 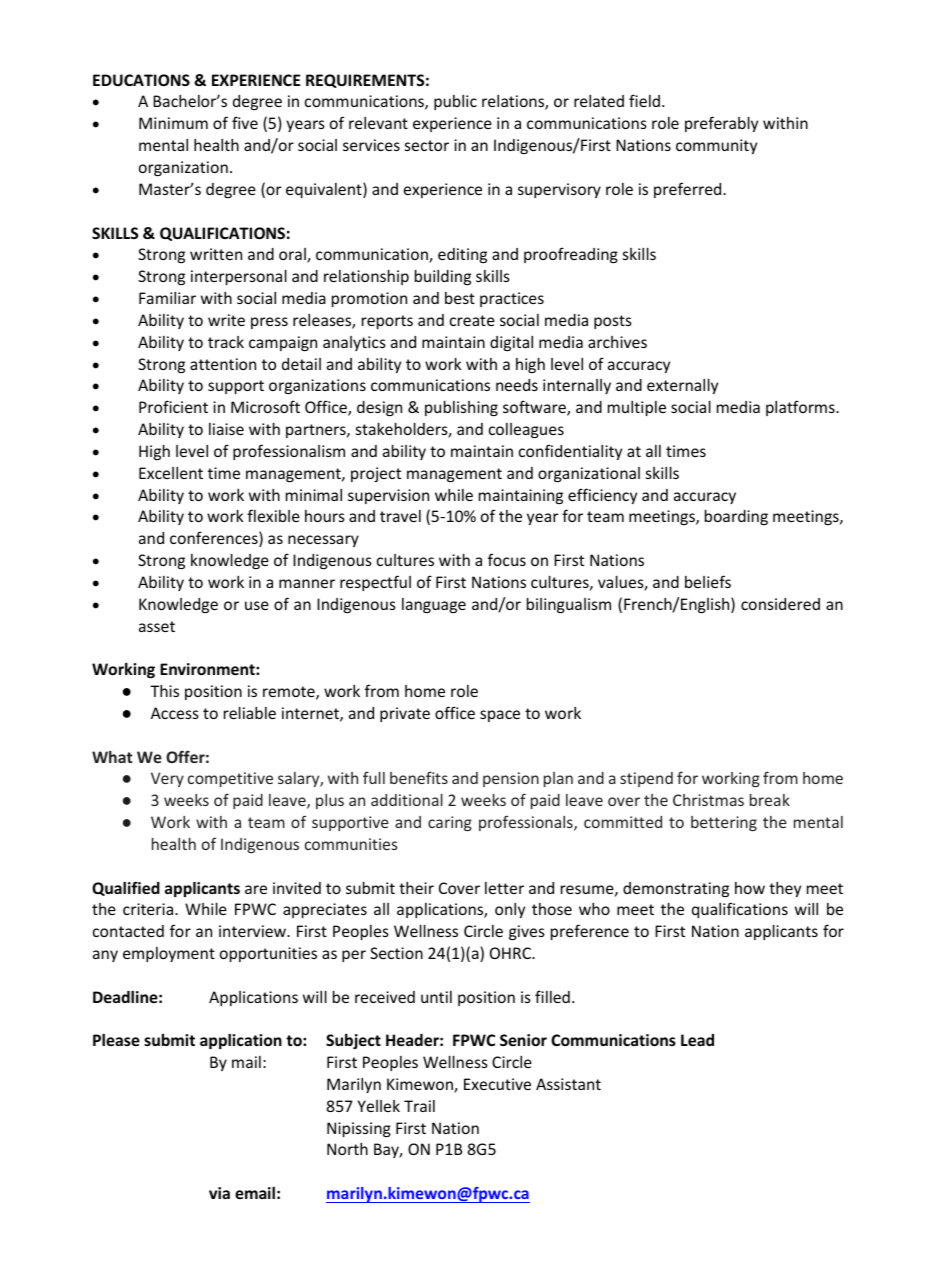 I want to click on boarding, so click(x=736, y=517).
